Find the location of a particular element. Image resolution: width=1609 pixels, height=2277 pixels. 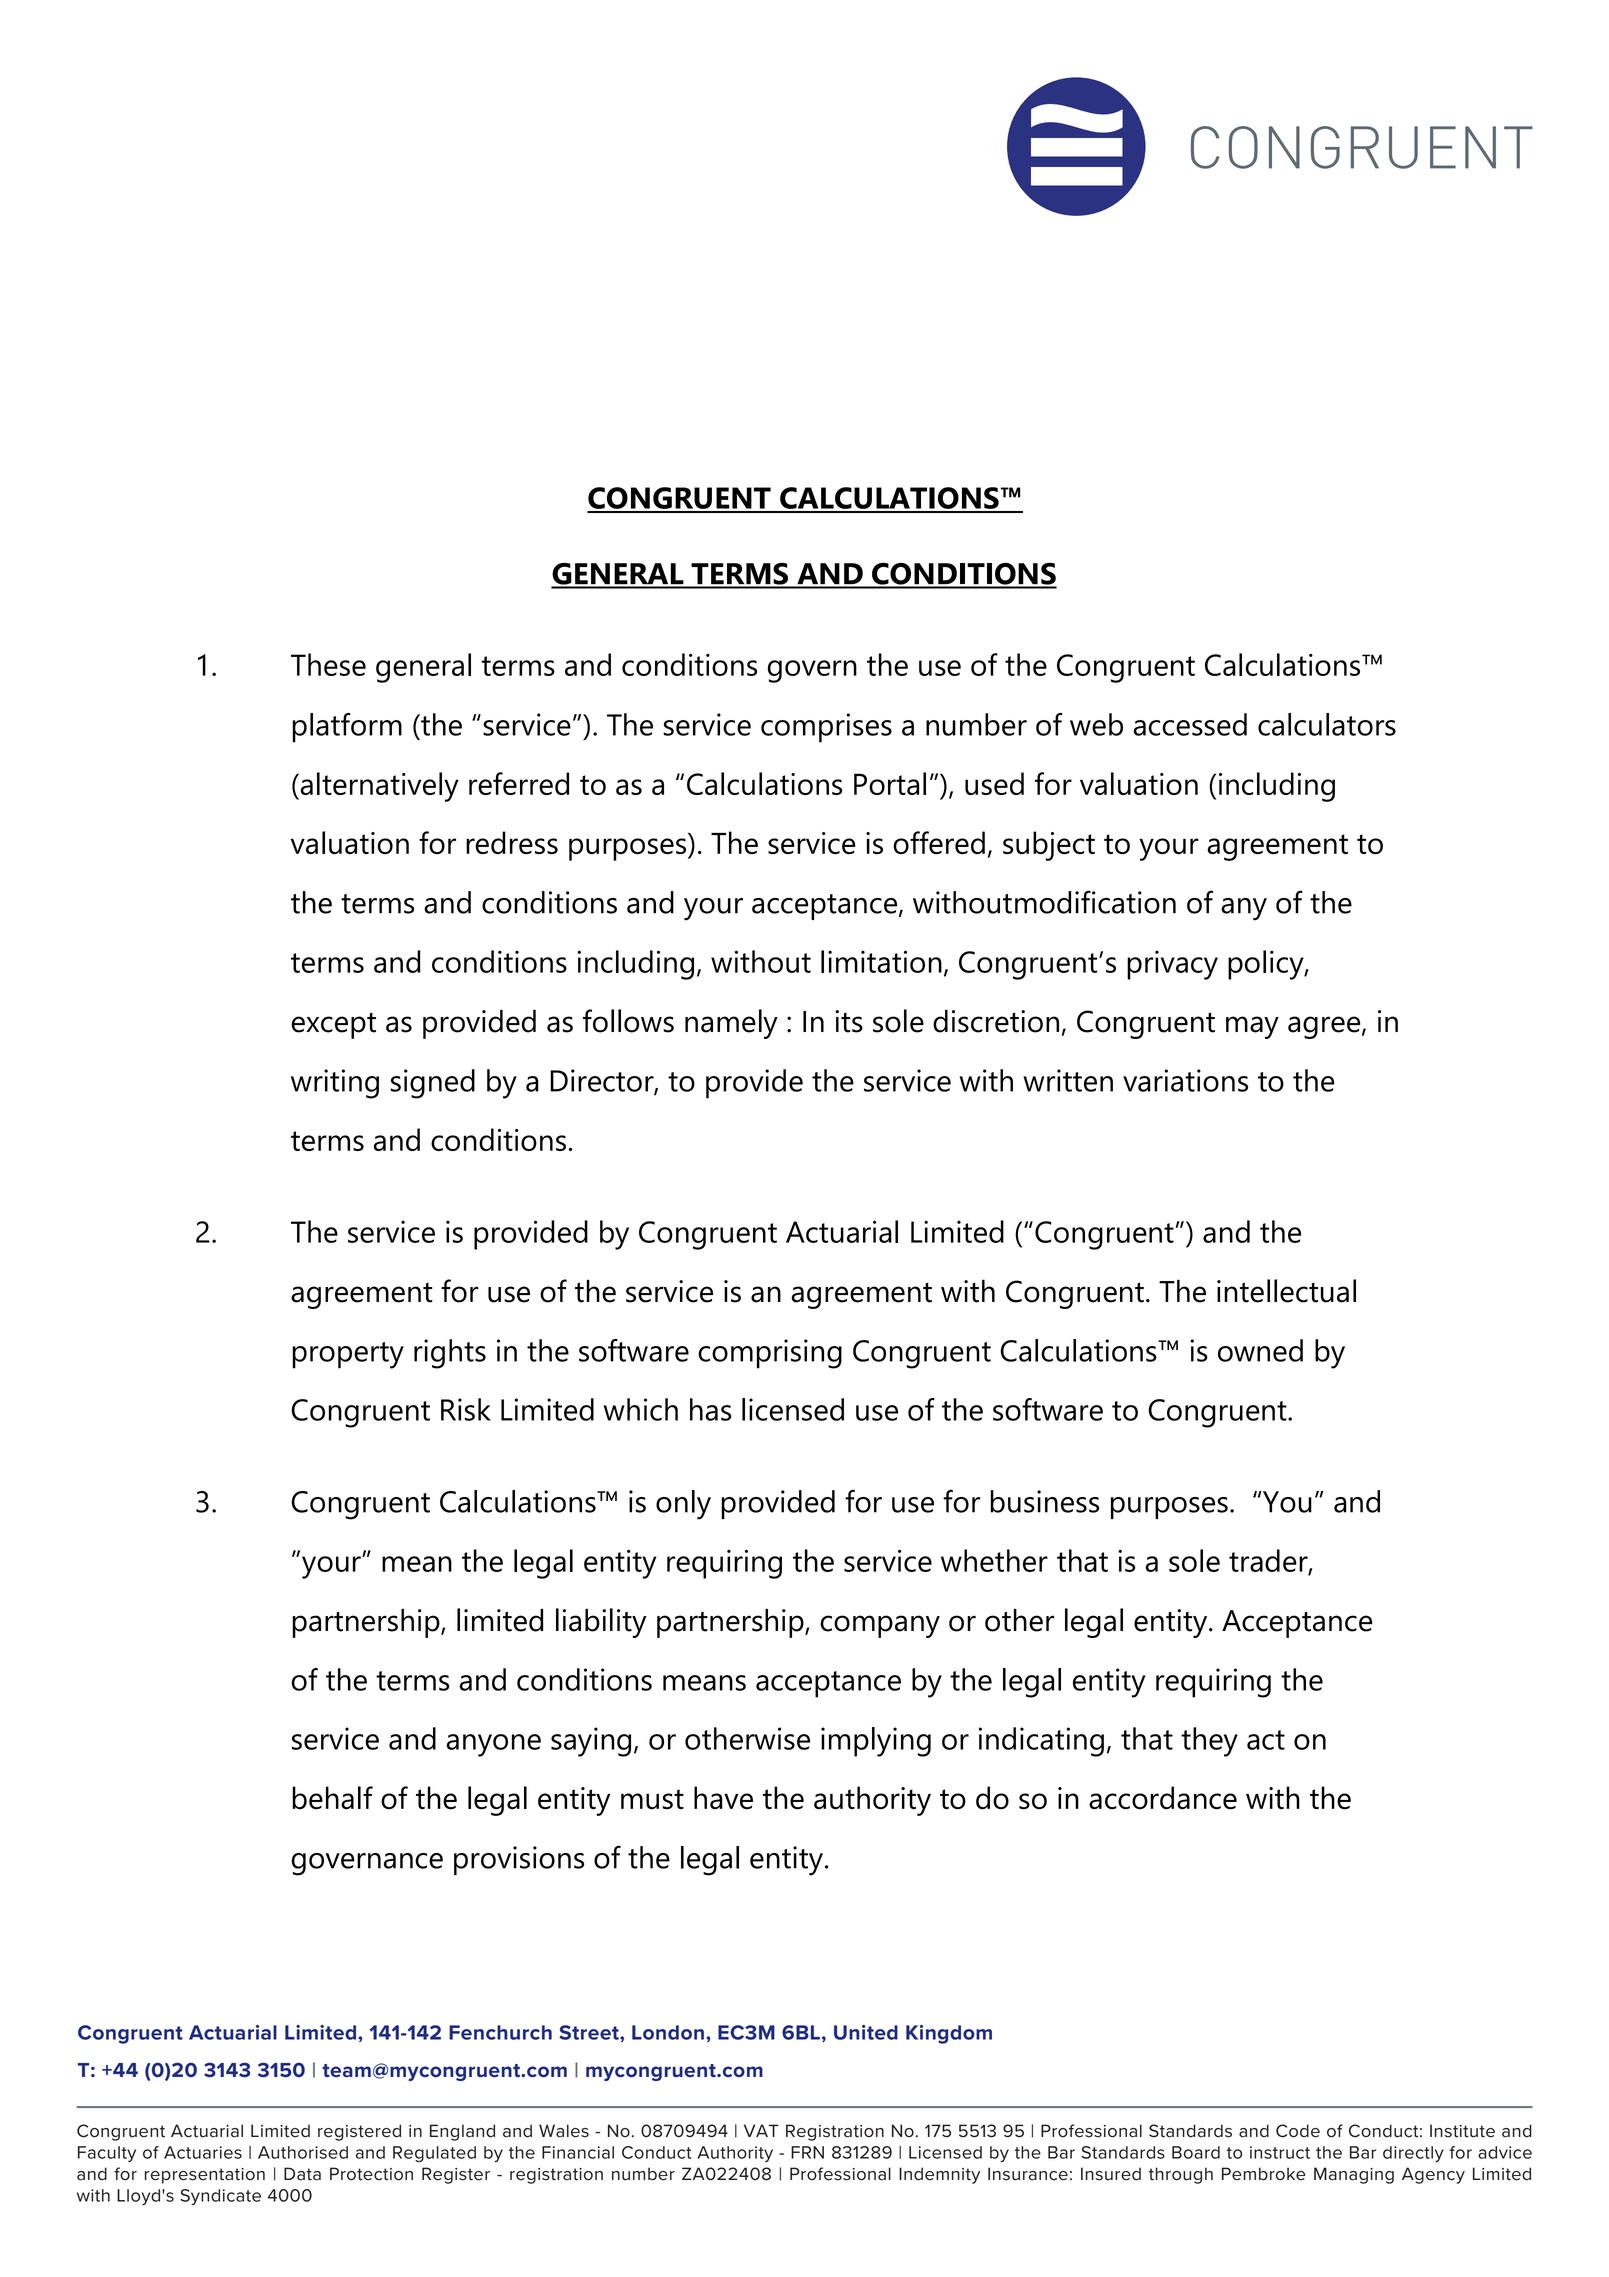

company is located at coordinates (880, 1626).
